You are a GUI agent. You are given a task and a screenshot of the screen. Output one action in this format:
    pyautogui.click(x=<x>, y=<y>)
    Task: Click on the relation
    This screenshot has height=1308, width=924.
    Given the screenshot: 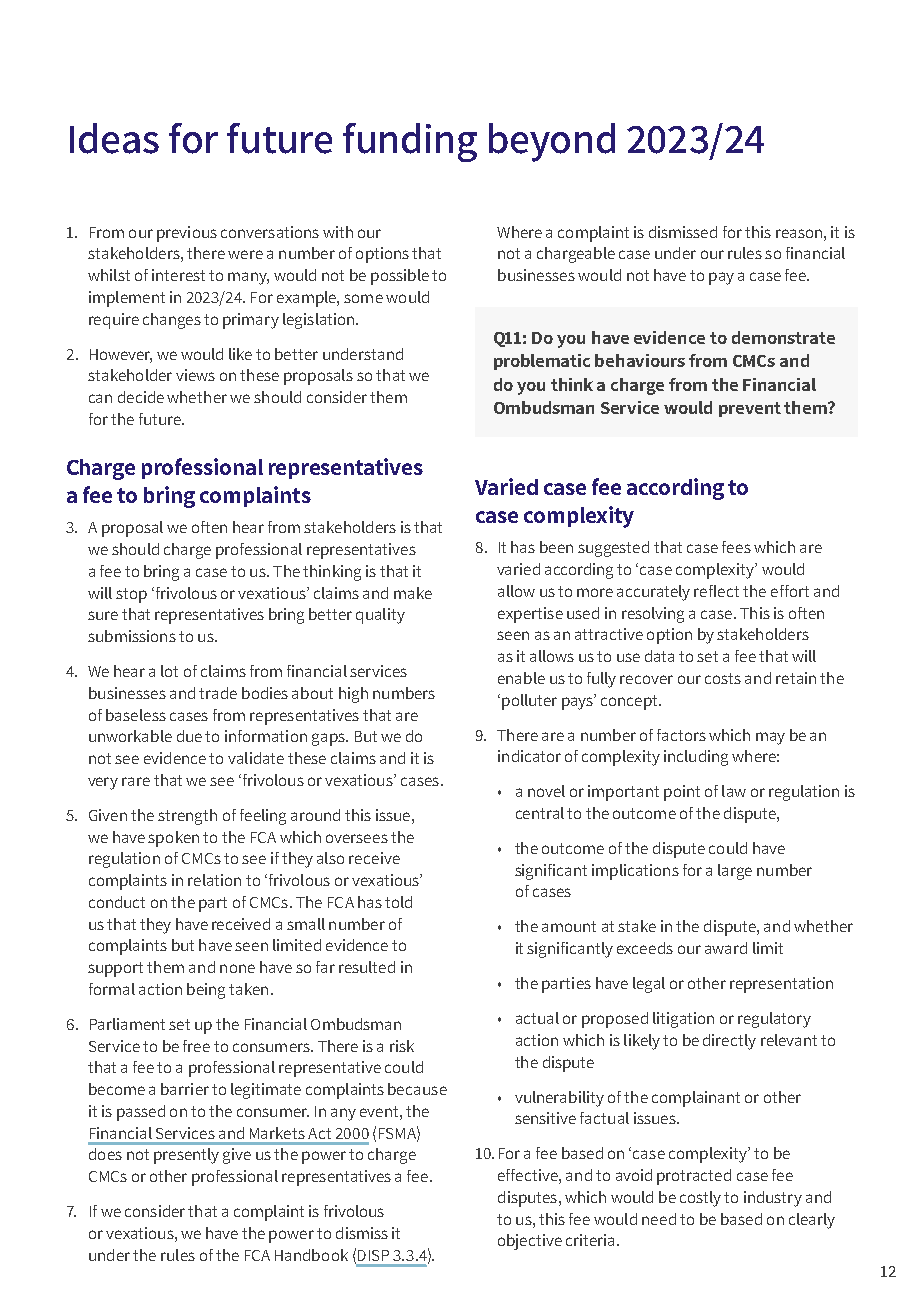 What is the action you would take?
    pyautogui.click(x=214, y=880)
